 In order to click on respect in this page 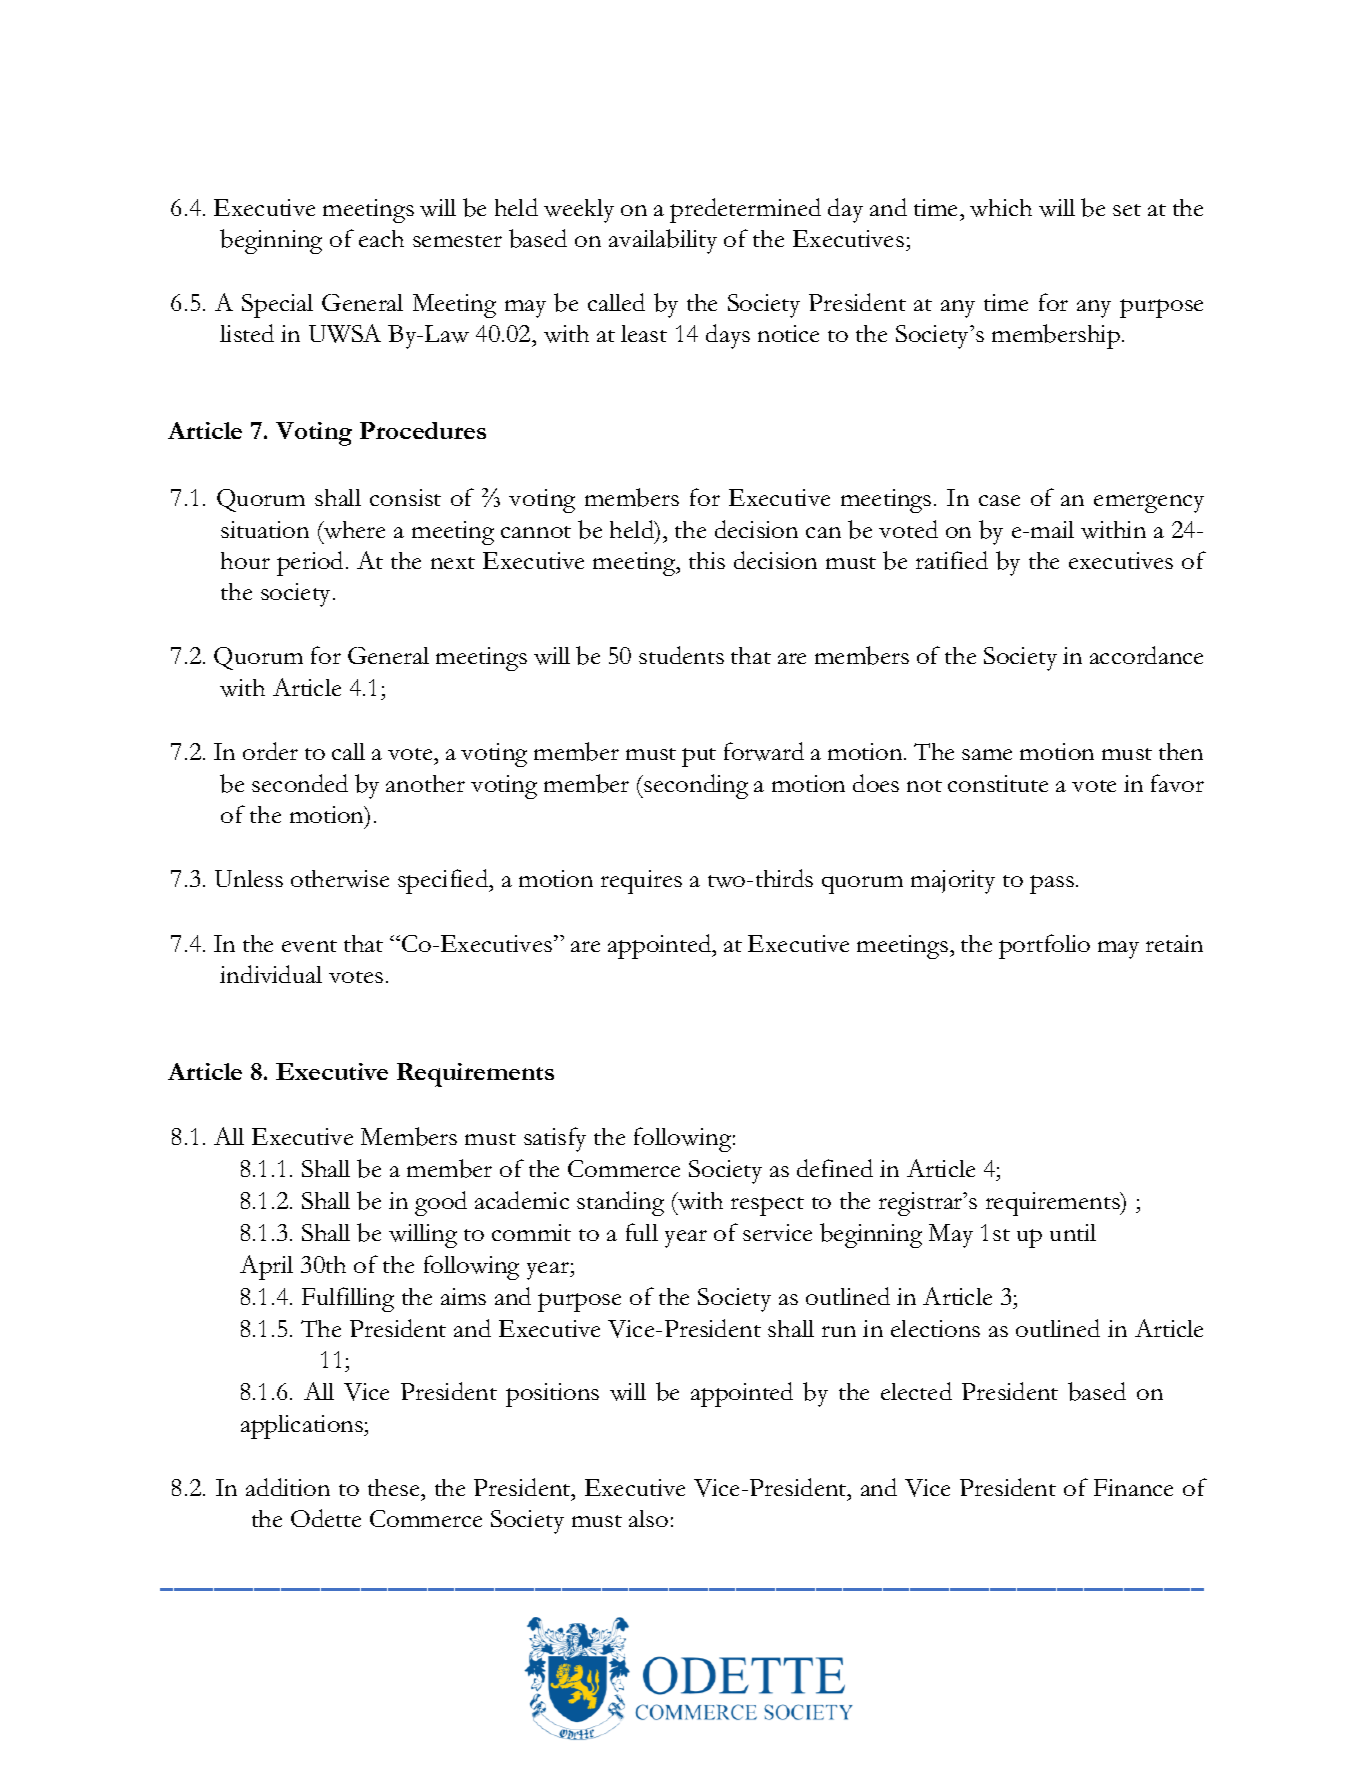, I will do `click(767, 1206)`.
